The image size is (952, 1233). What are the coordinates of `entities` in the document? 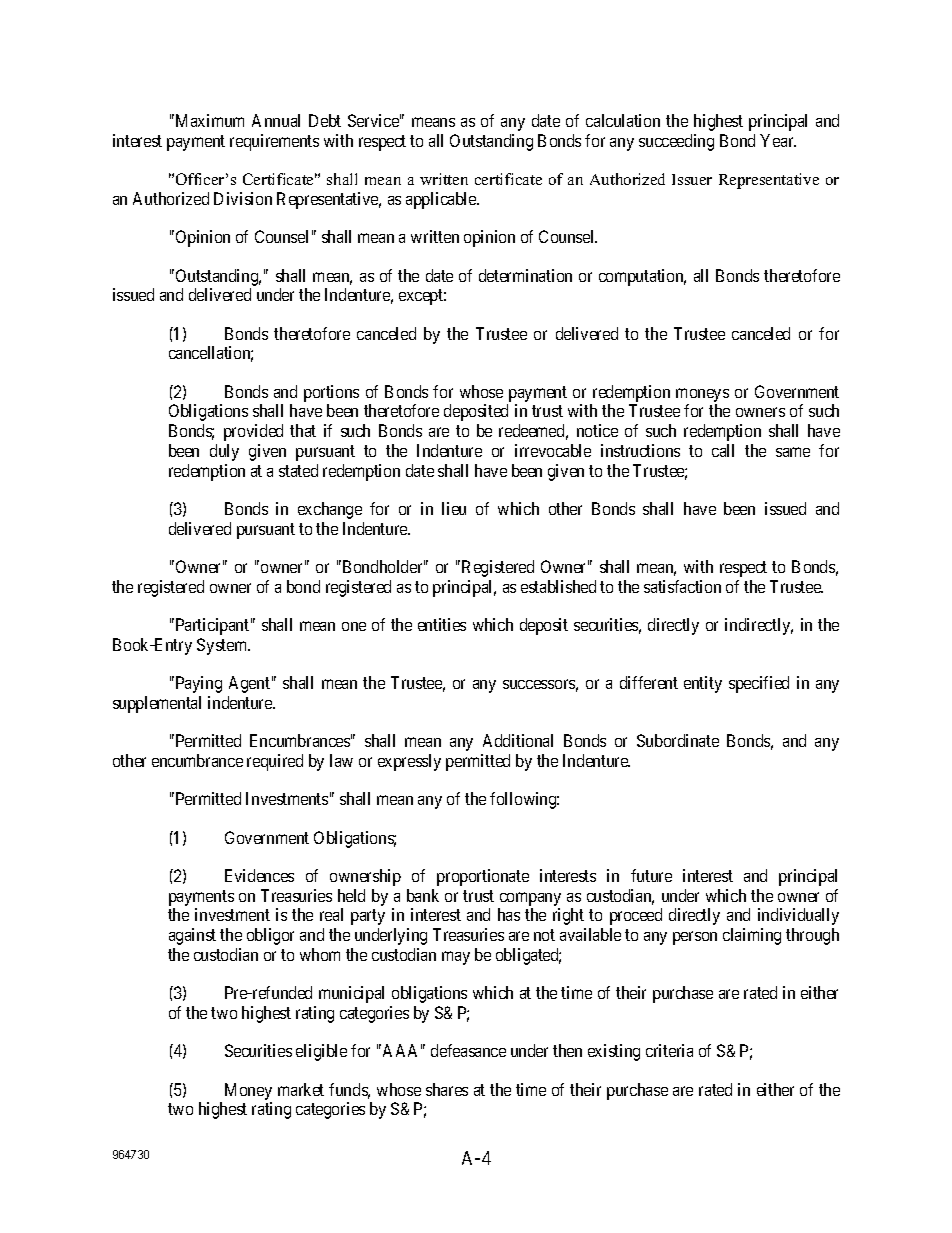 It's located at (442, 624).
